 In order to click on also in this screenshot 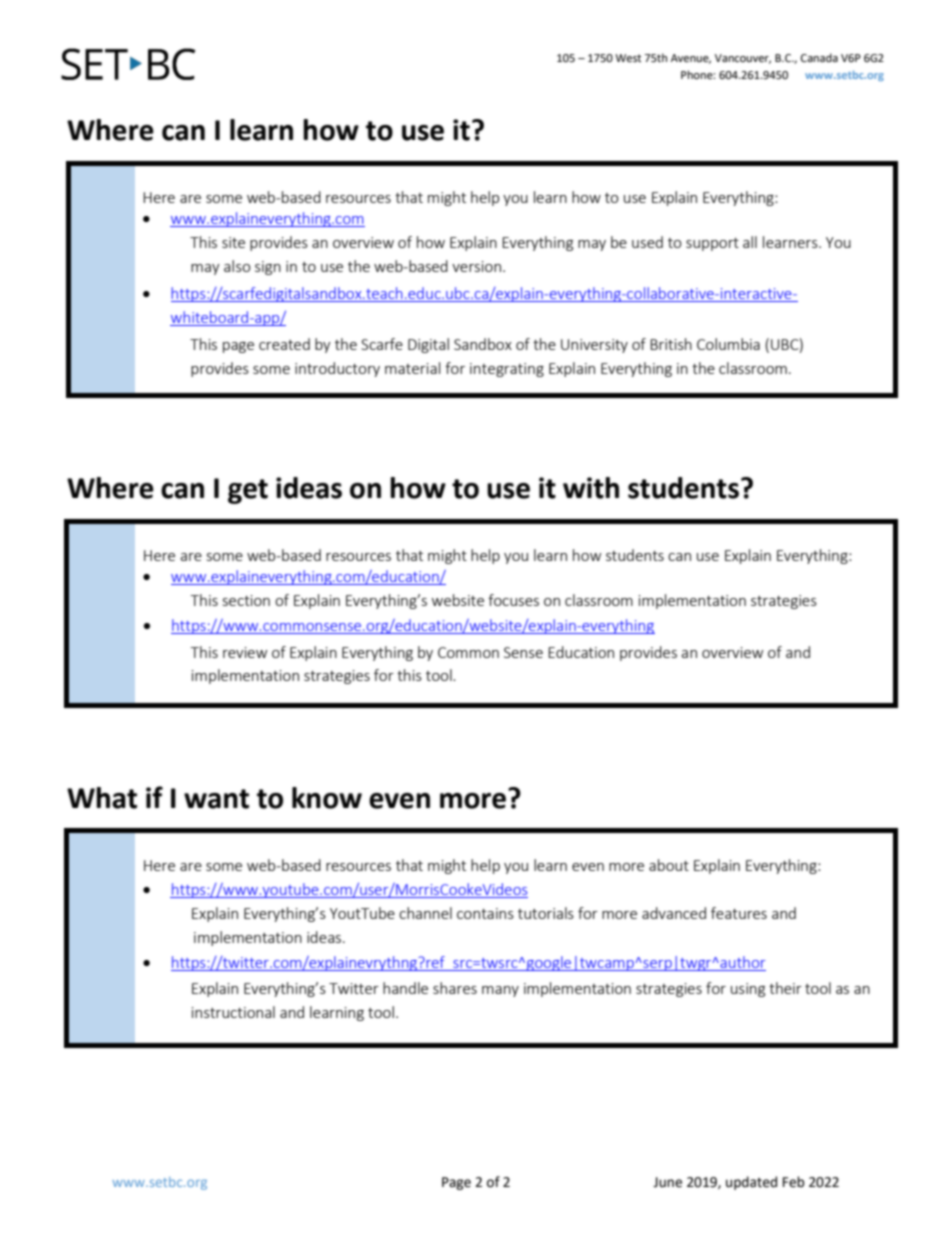, I will do `click(237, 266)`.
